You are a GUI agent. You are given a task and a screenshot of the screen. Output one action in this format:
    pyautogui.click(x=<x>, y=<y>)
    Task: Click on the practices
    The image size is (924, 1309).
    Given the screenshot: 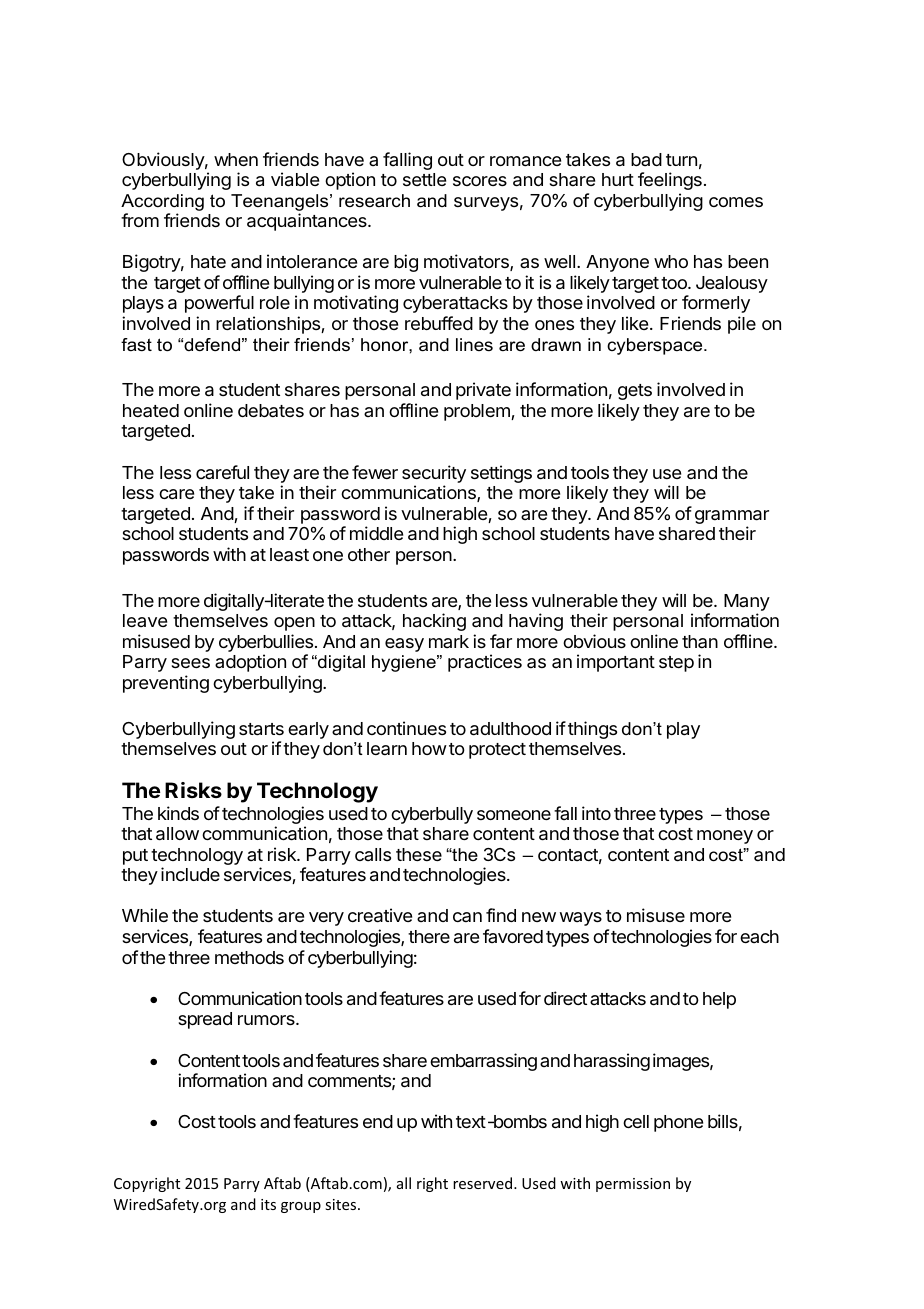 What is the action you would take?
    pyautogui.click(x=485, y=663)
